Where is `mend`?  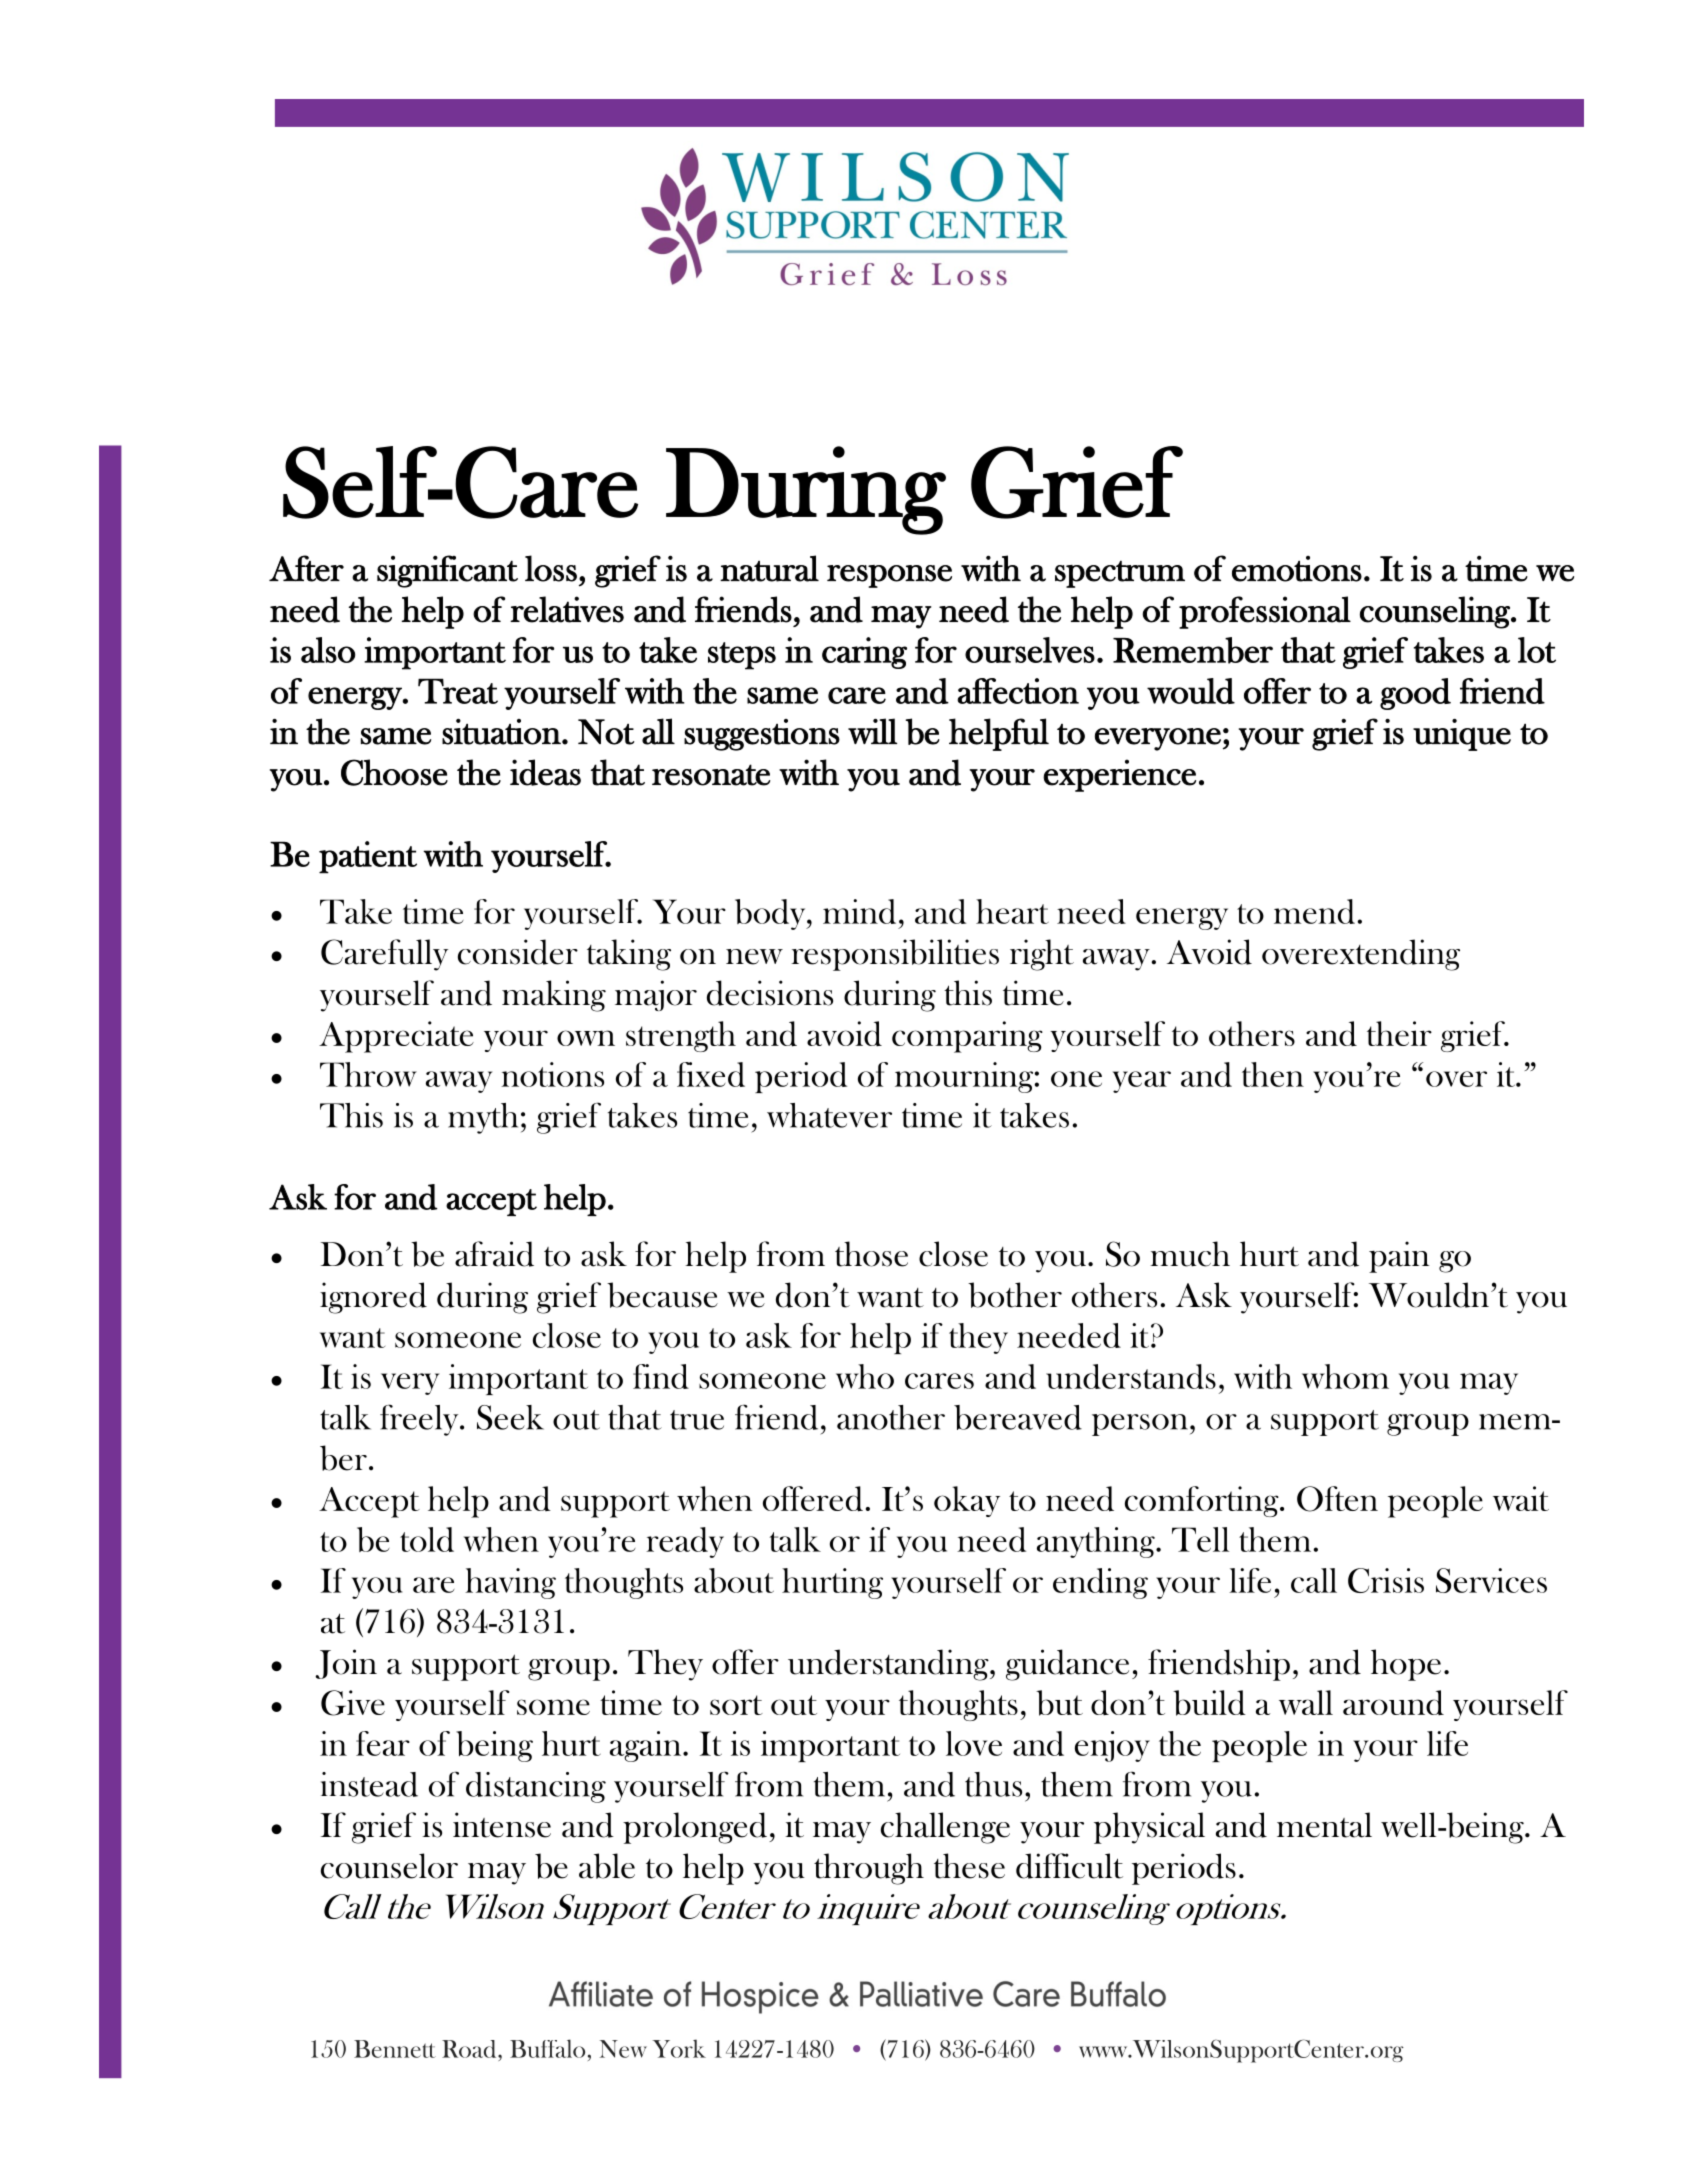 mend is located at coordinates (1314, 911).
